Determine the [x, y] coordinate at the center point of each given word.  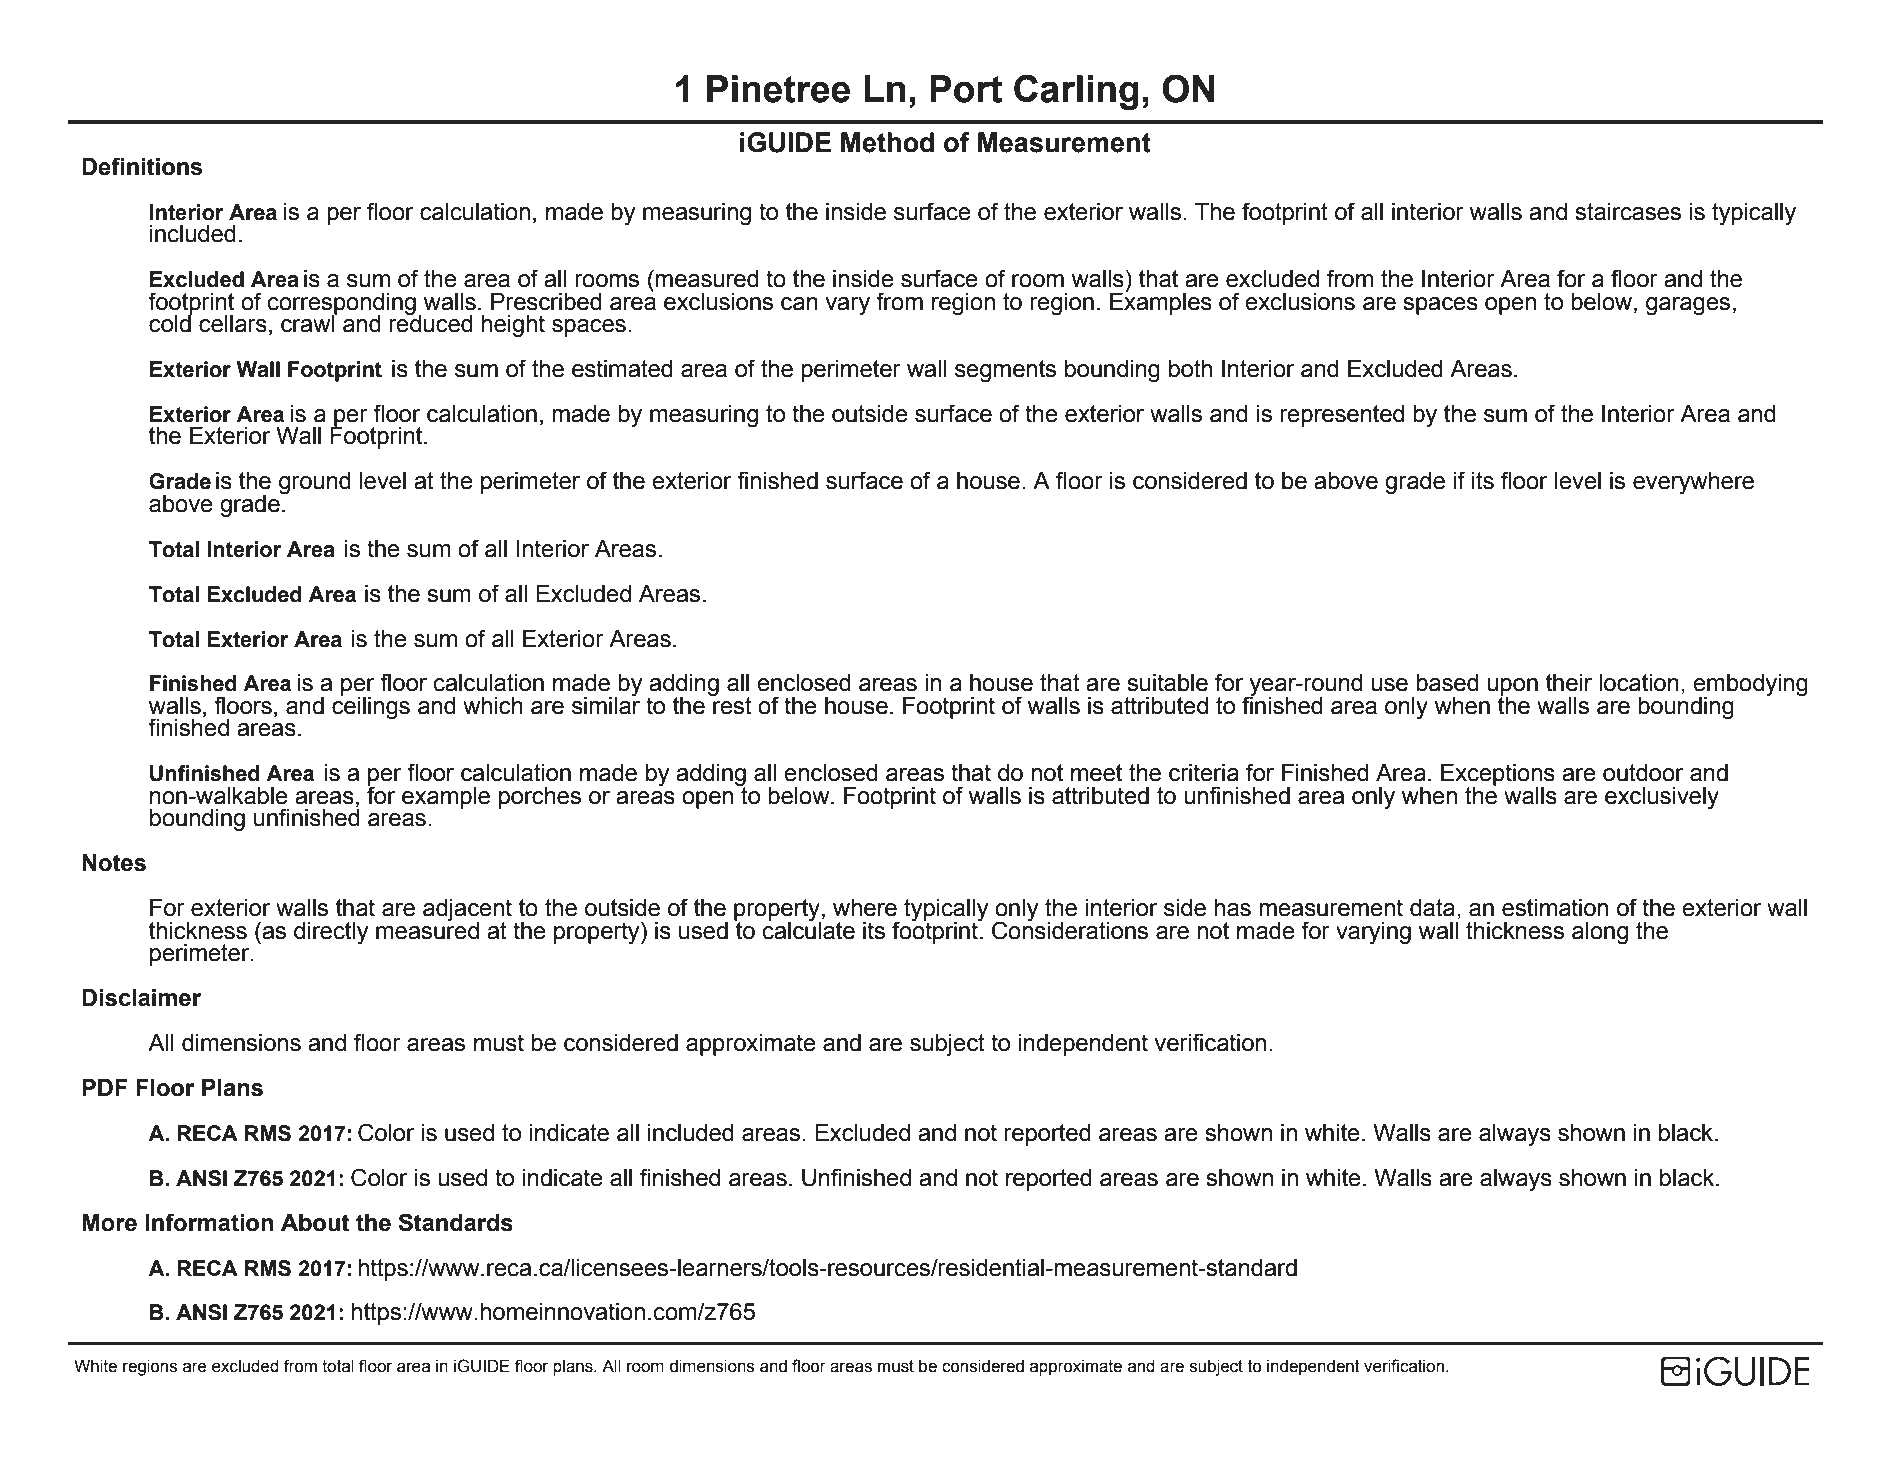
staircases [1628, 212]
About [315, 1223]
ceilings [371, 707]
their [1569, 683]
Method [887, 142]
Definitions [142, 166]
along [1600, 933]
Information [209, 1222]
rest [731, 705]
